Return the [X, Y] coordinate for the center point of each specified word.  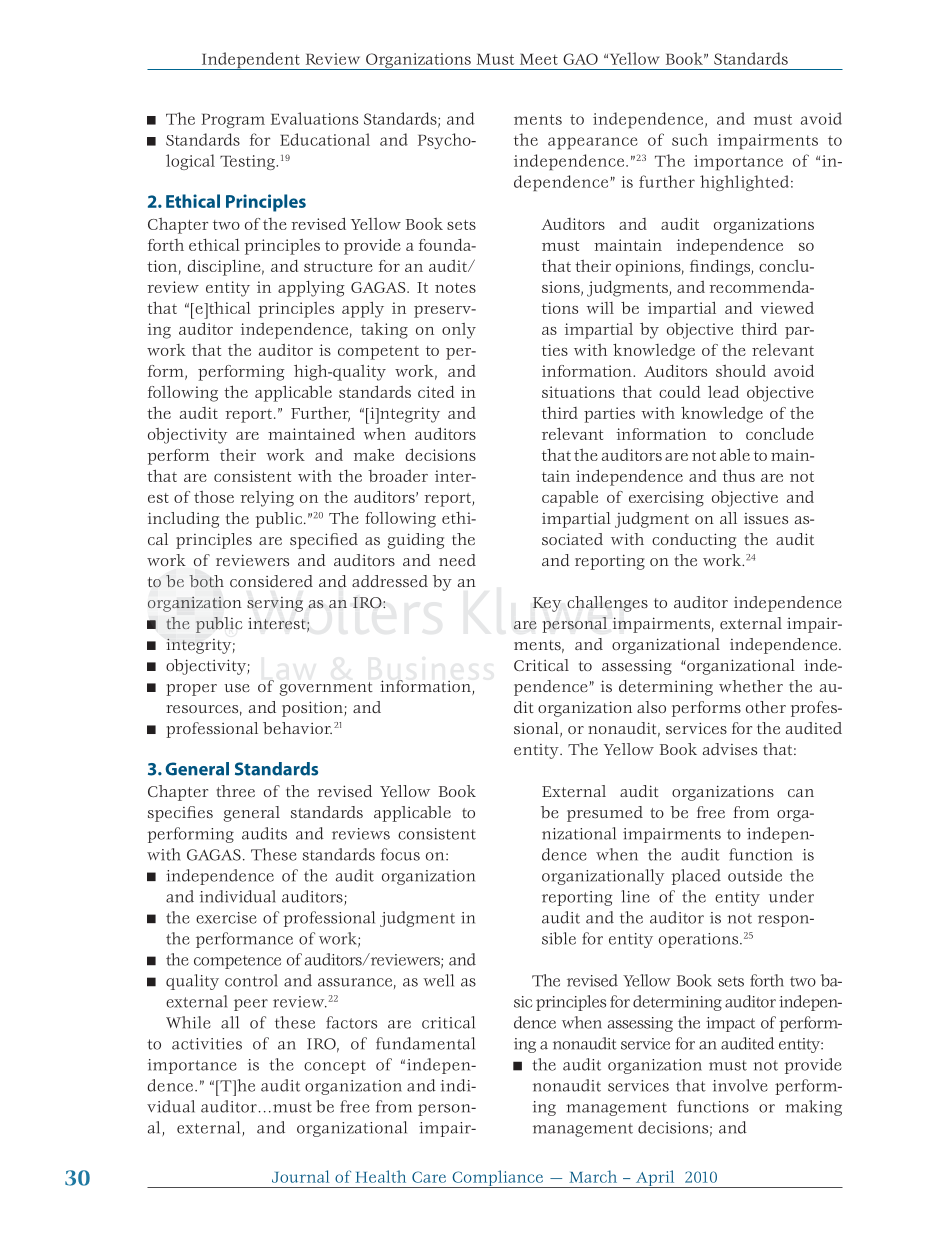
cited [436, 392]
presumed [605, 814]
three [236, 791]
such [690, 139]
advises [730, 749]
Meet [539, 59]
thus [739, 475]
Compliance [497, 1179]
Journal [300, 1176]
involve [740, 1085]
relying [267, 499]
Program [233, 121]
